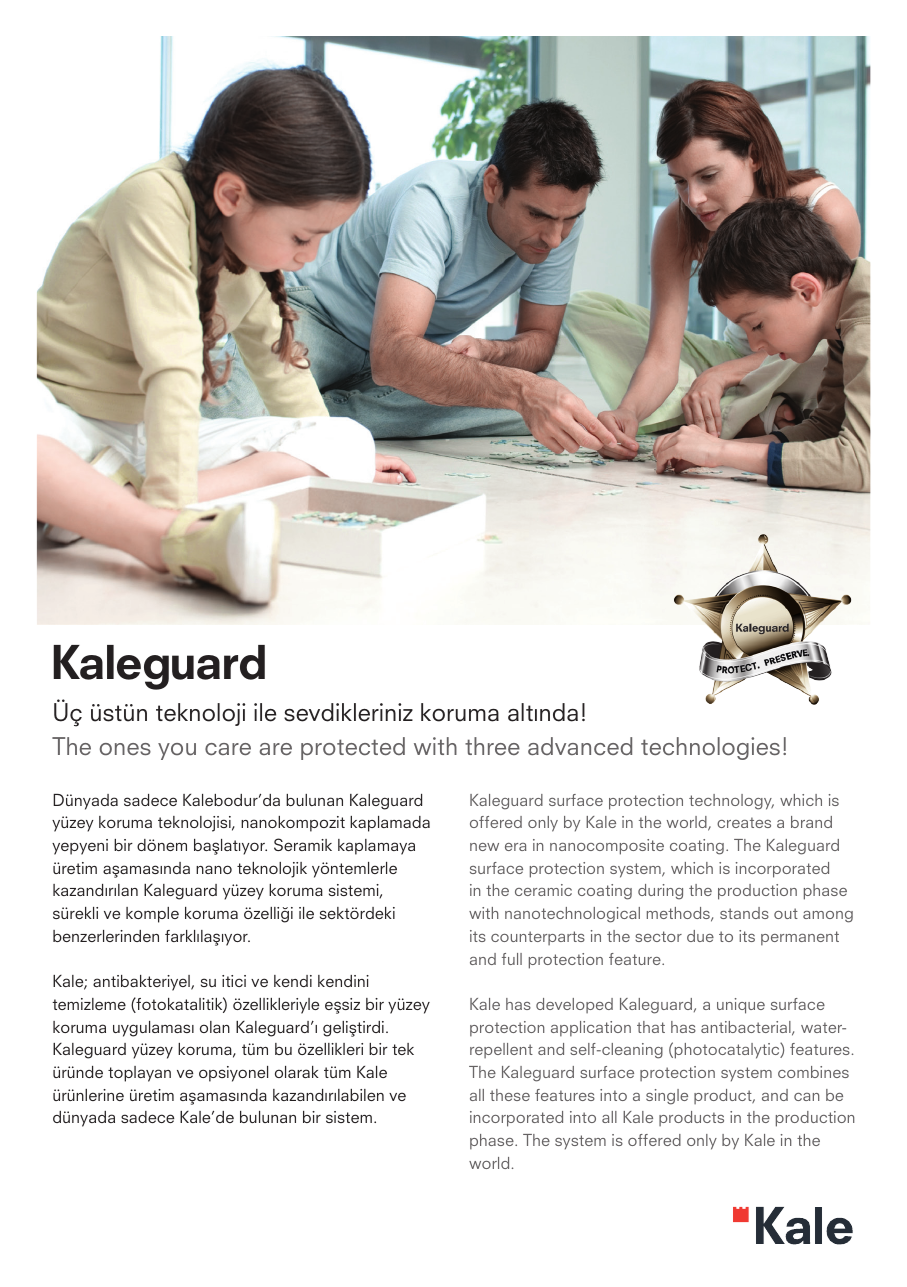 This page has width=907, height=1287. Describe the element at coordinates (800, 938) in the page. I see `permanent` at that location.
